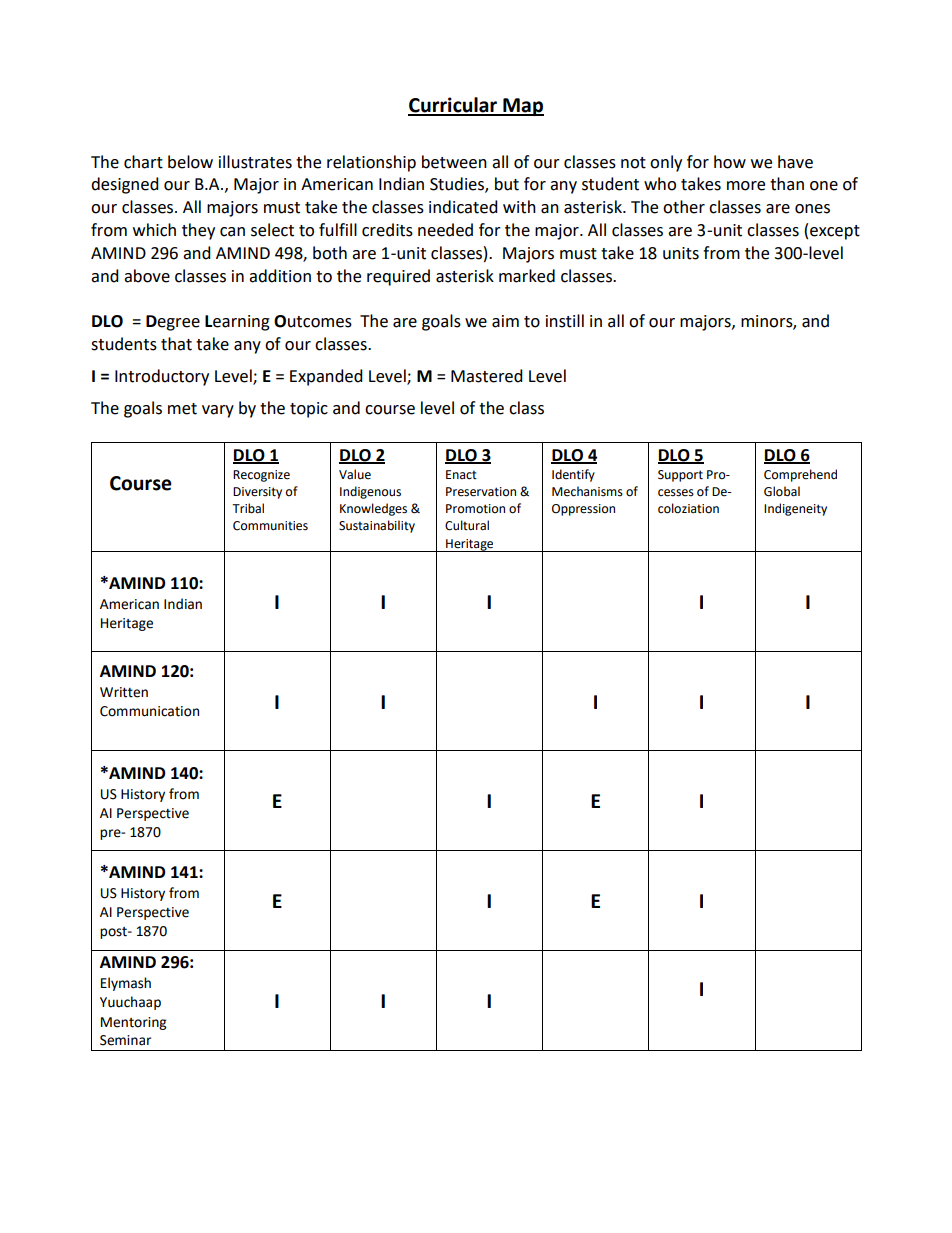  Describe the element at coordinates (782, 491) in the screenshot. I see `Global` at that location.
